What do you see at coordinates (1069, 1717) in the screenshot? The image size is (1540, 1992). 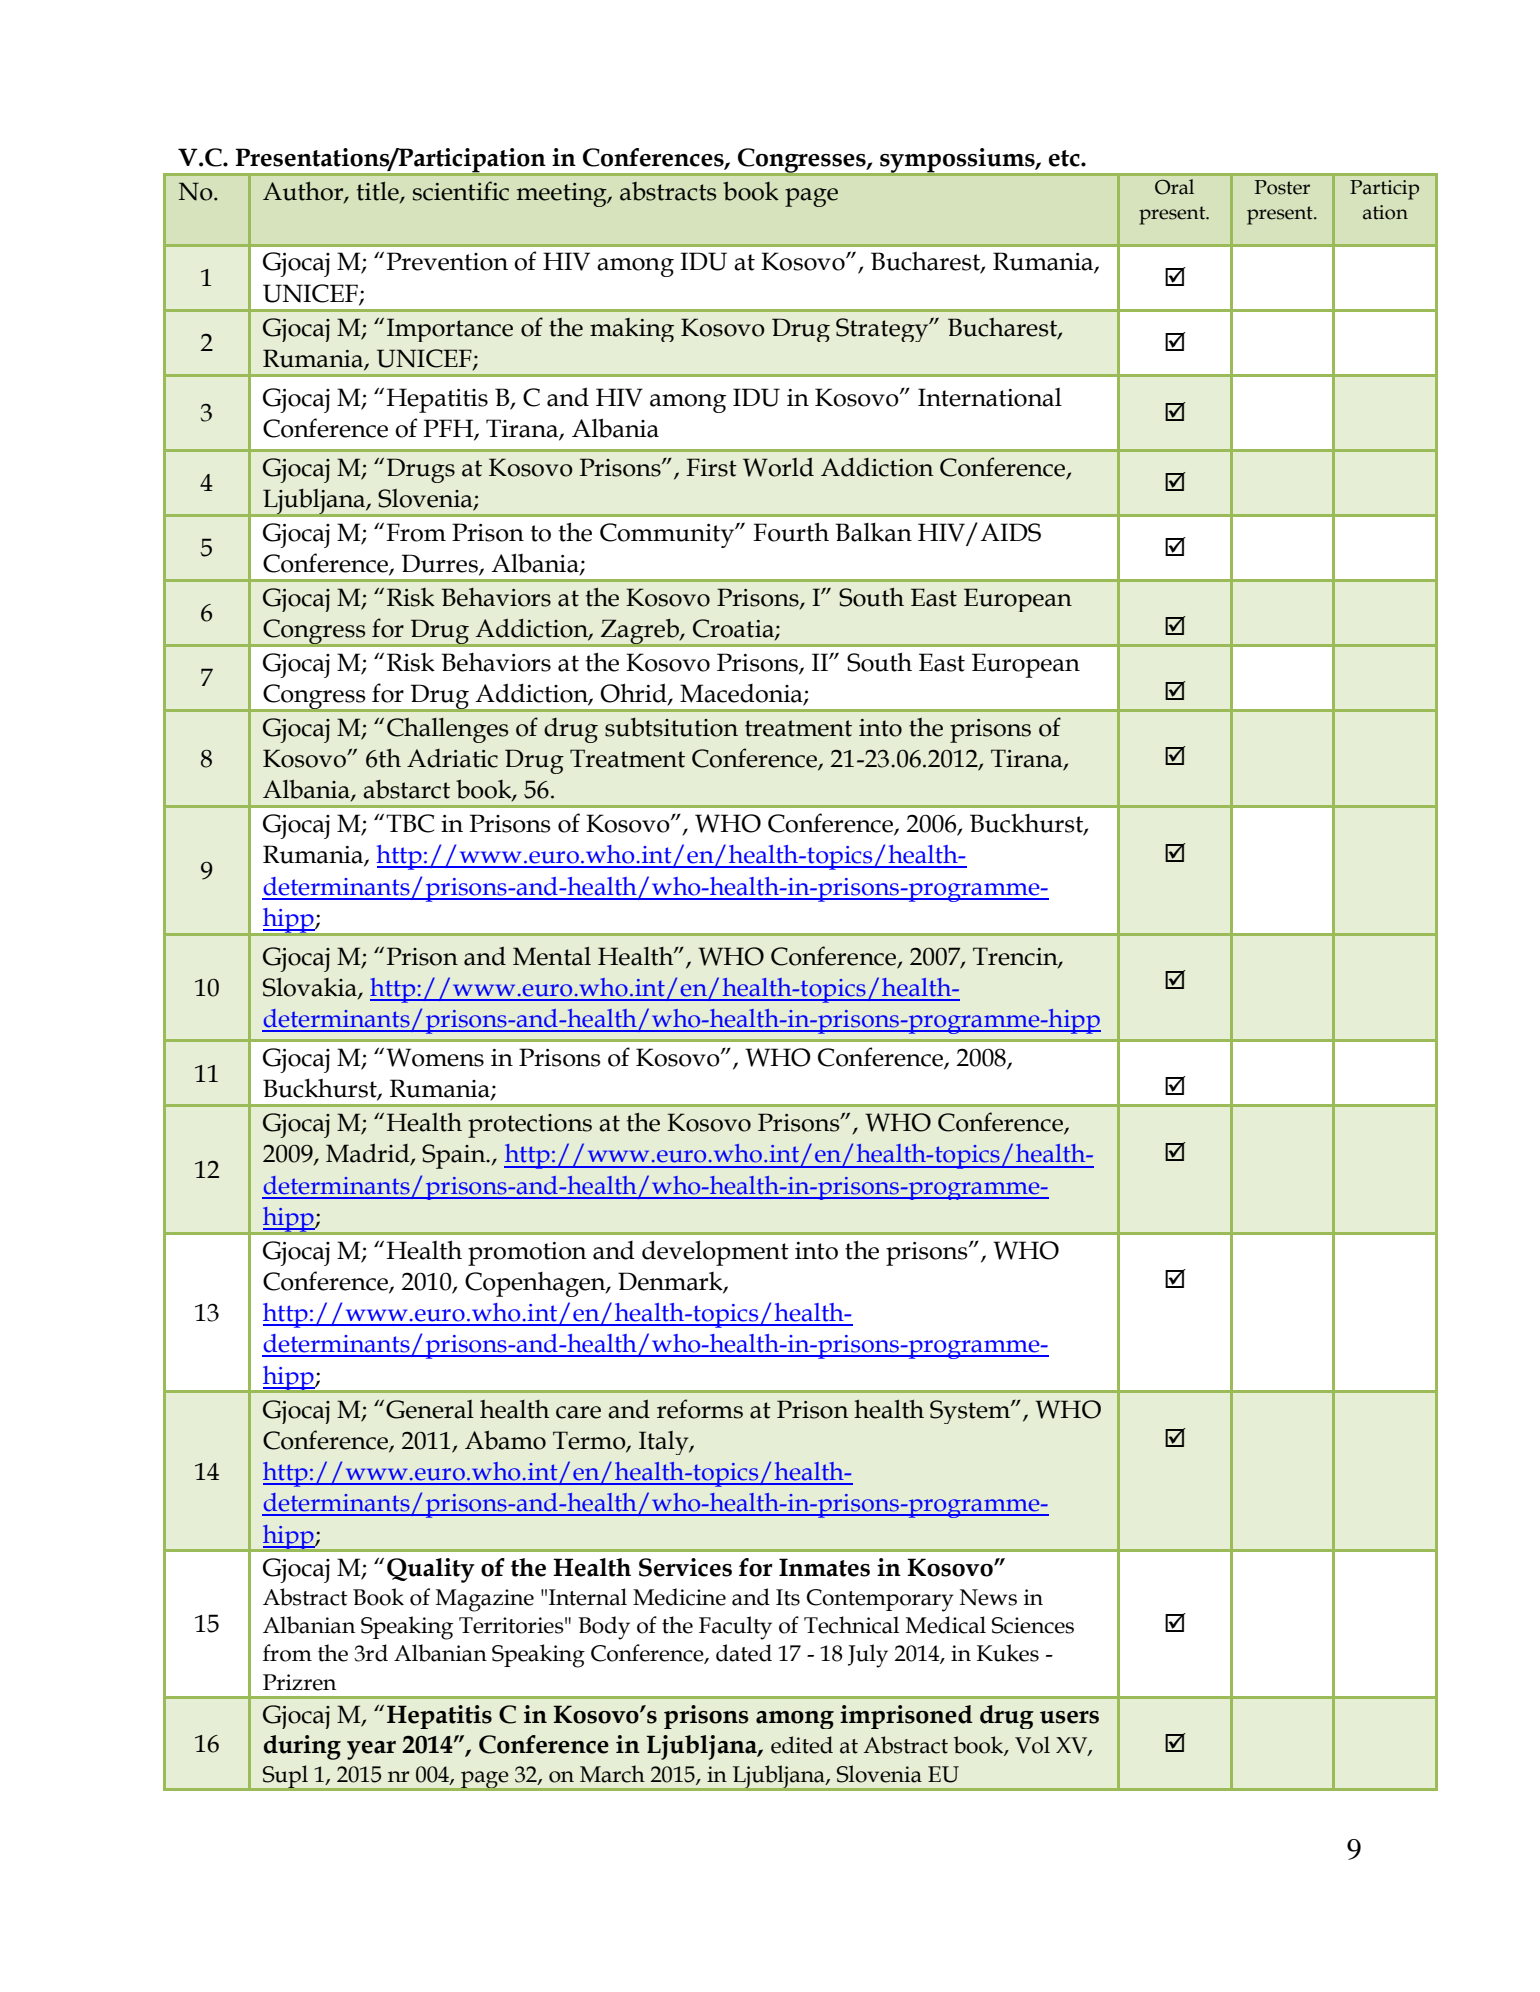 I see `users` at bounding box center [1069, 1717].
